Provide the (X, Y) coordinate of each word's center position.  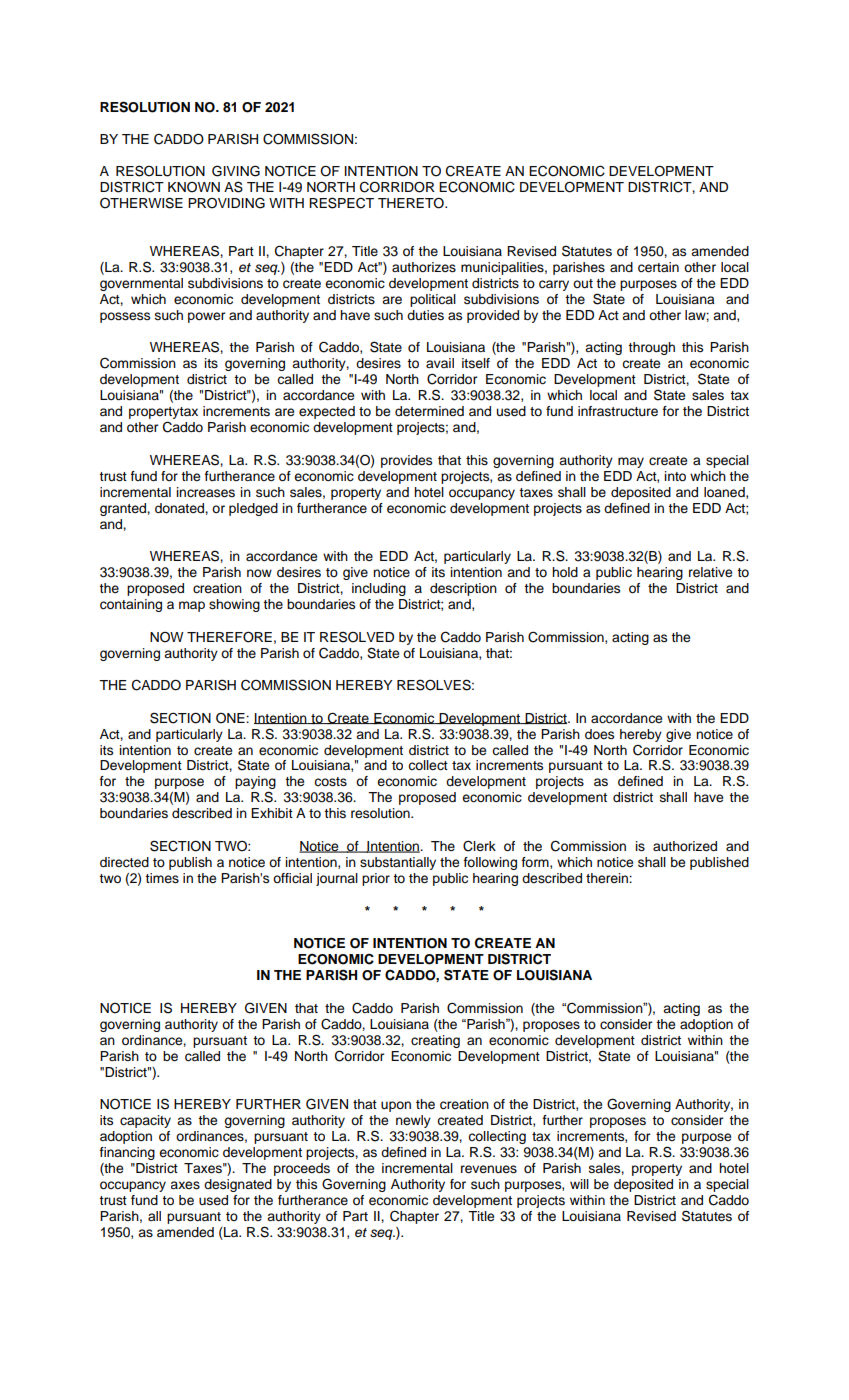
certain (658, 267)
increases (205, 492)
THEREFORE (229, 637)
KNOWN (194, 187)
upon (396, 1106)
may (631, 462)
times (162, 878)
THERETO (412, 203)
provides (406, 461)
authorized (685, 846)
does (599, 734)
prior (376, 879)
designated (238, 1185)
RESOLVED (357, 637)
